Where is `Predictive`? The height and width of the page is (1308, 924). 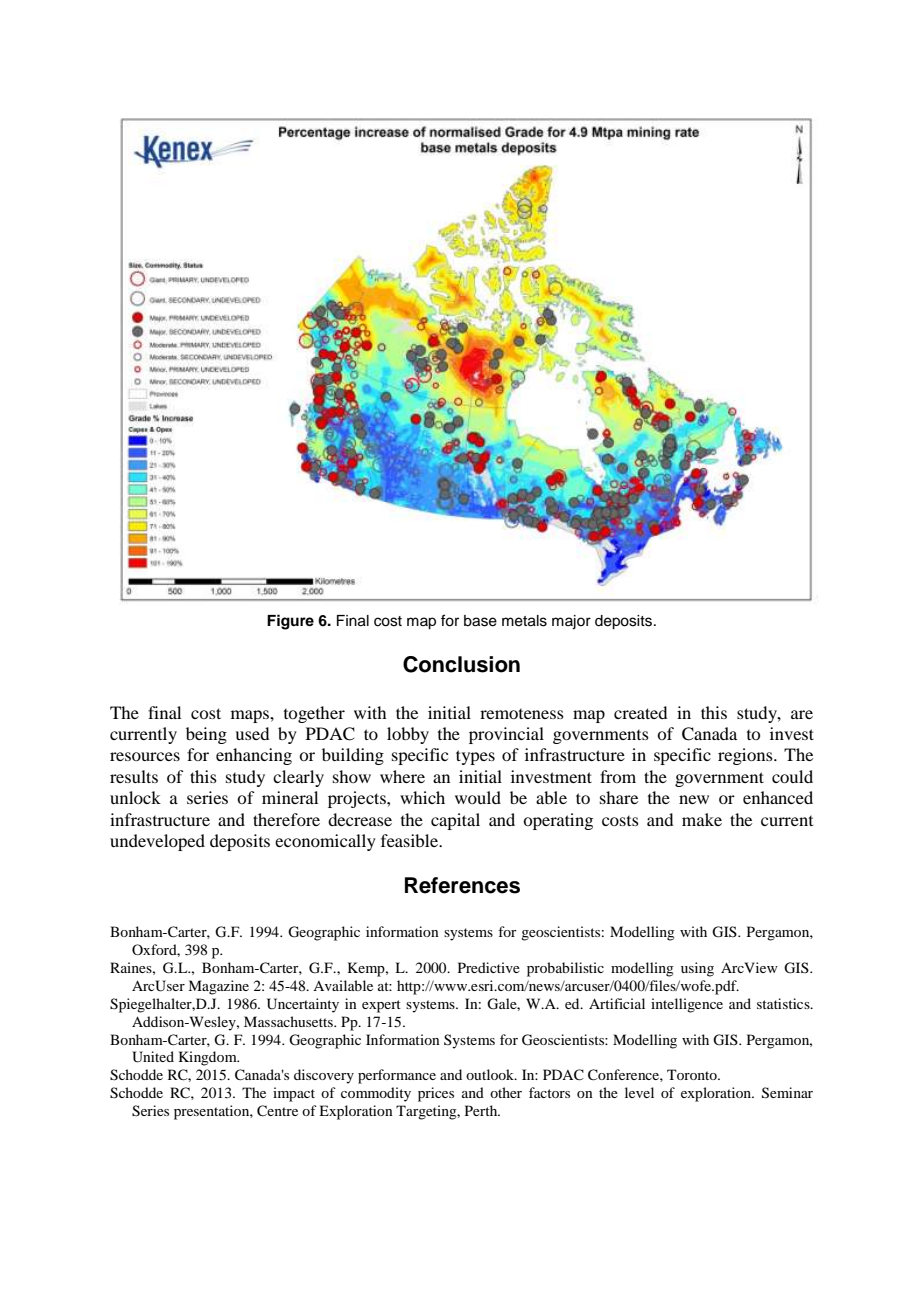 Predictive is located at coordinates (489, 967).
